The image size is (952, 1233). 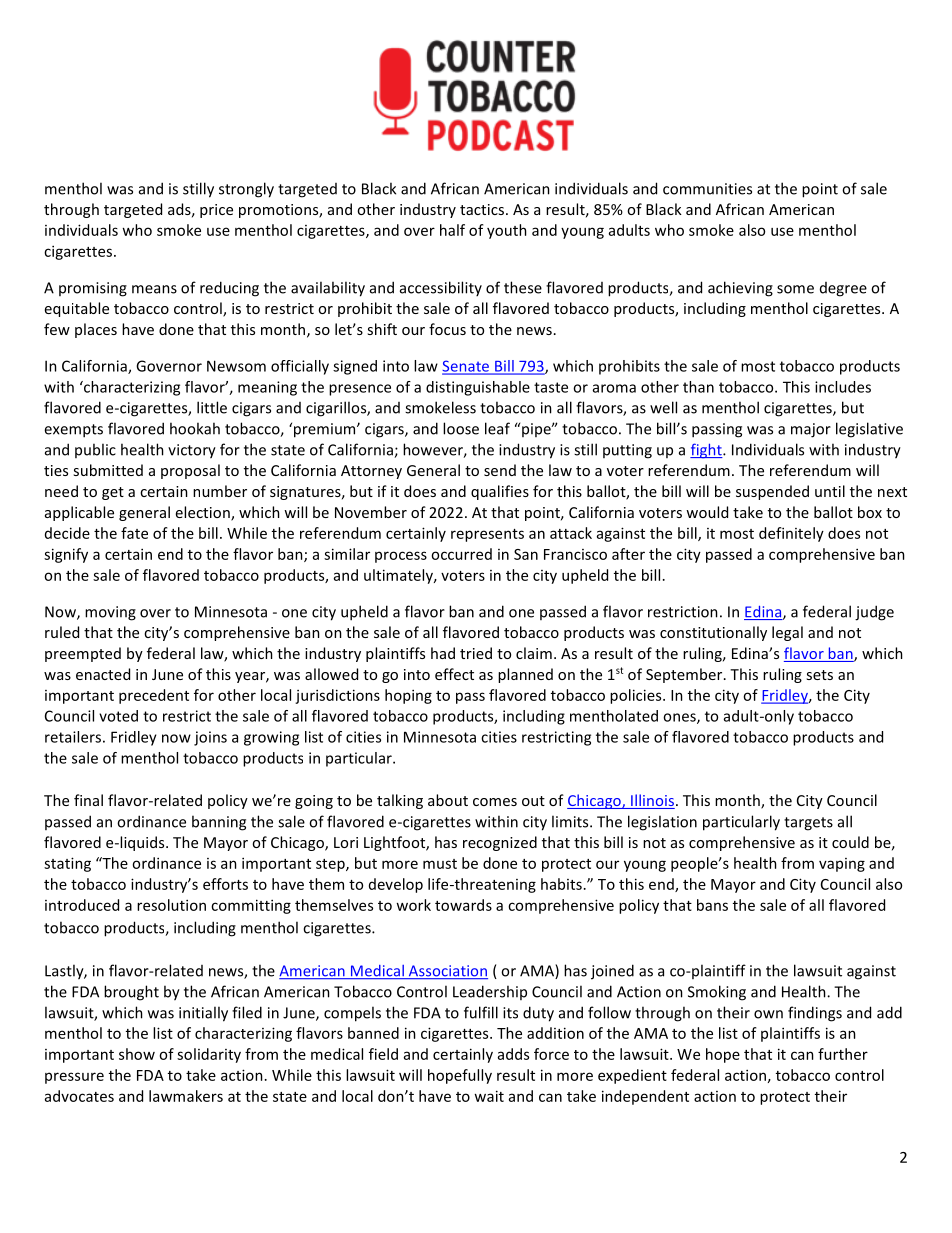 What do you see at coordinates (513, 1054) in the screenshot?
I see `adds` at bounding box center [513, 1054].
